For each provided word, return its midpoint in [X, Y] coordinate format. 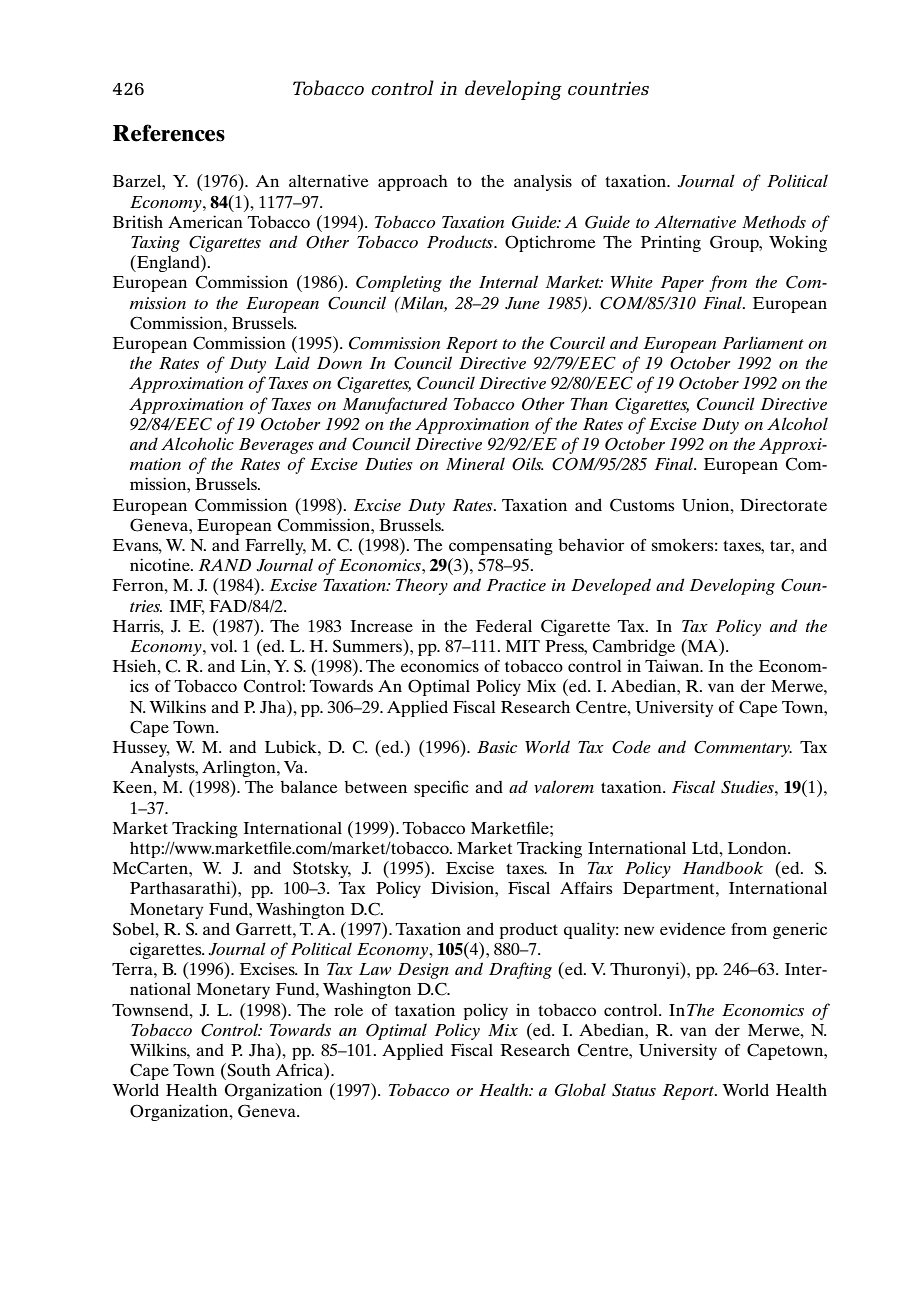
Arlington [240, 768]
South [248, 1070]
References [169, 133]
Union [707, 505]
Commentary [743, 749]
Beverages [276, 446]
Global [580, 1090]
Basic [497, 747]
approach [413, 183]
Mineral [475, 463]
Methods [774, 221]
